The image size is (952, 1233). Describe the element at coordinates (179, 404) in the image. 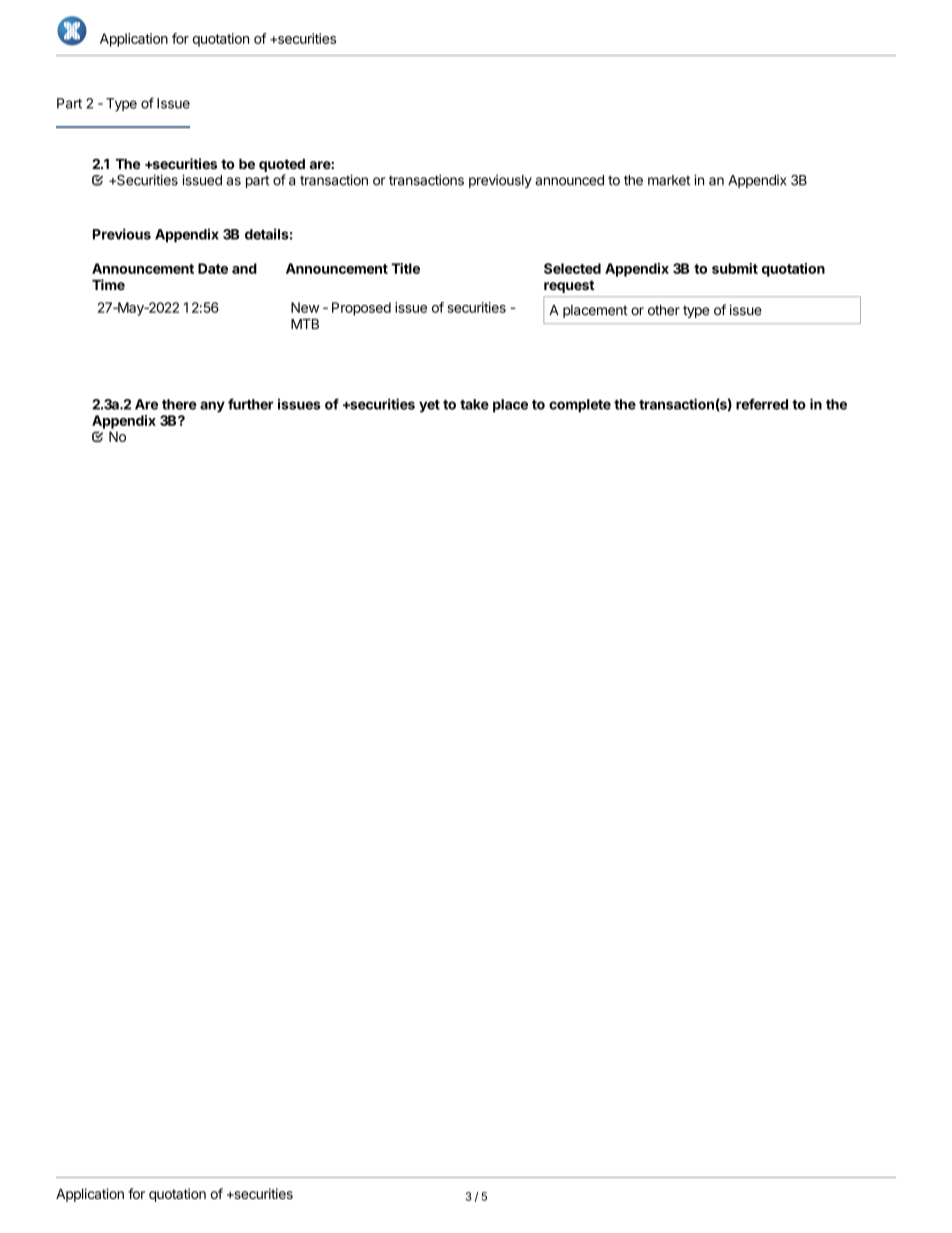

I see `there` at that location.
